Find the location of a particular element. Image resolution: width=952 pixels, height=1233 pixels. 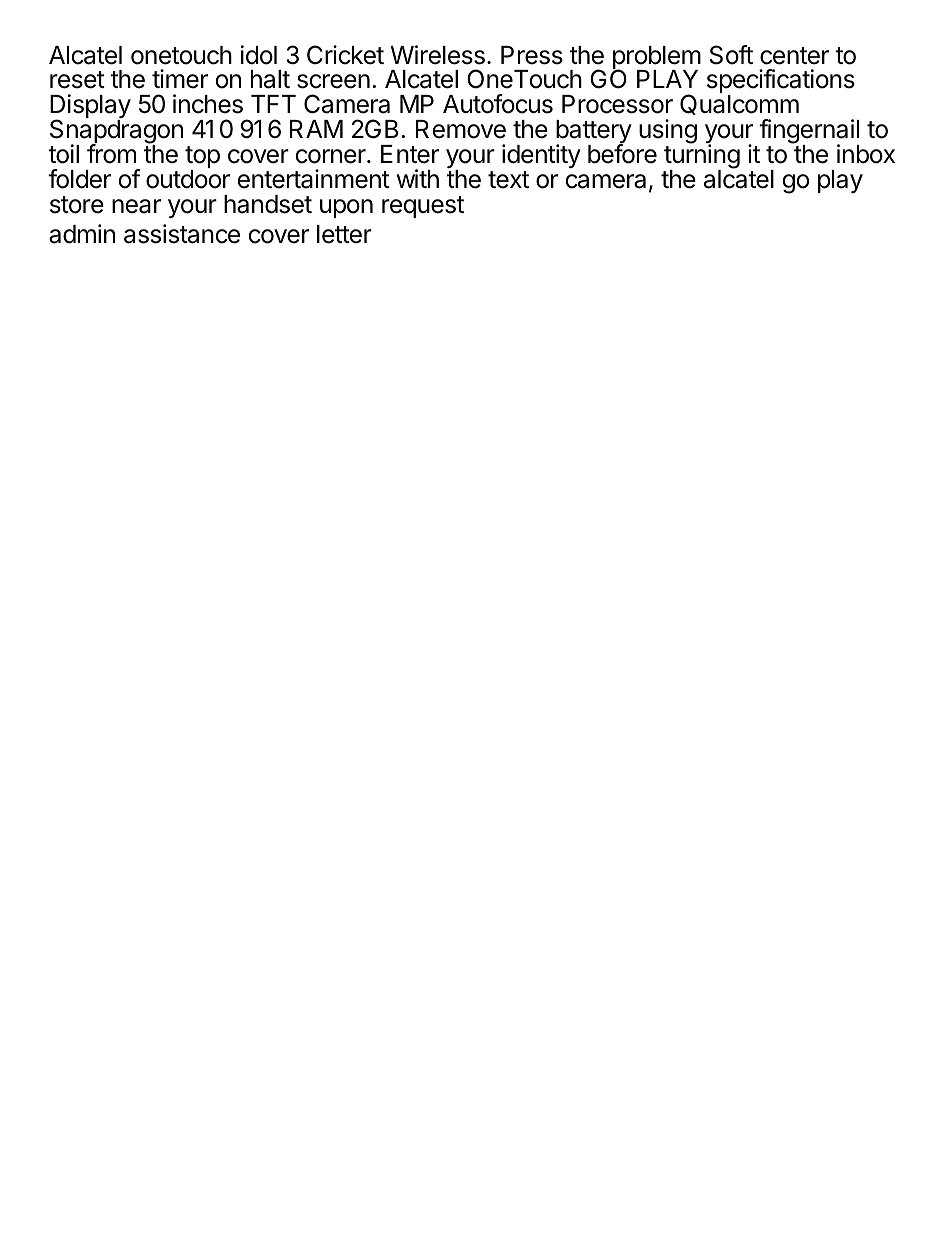

turning is located at coordinates (701, 157).
